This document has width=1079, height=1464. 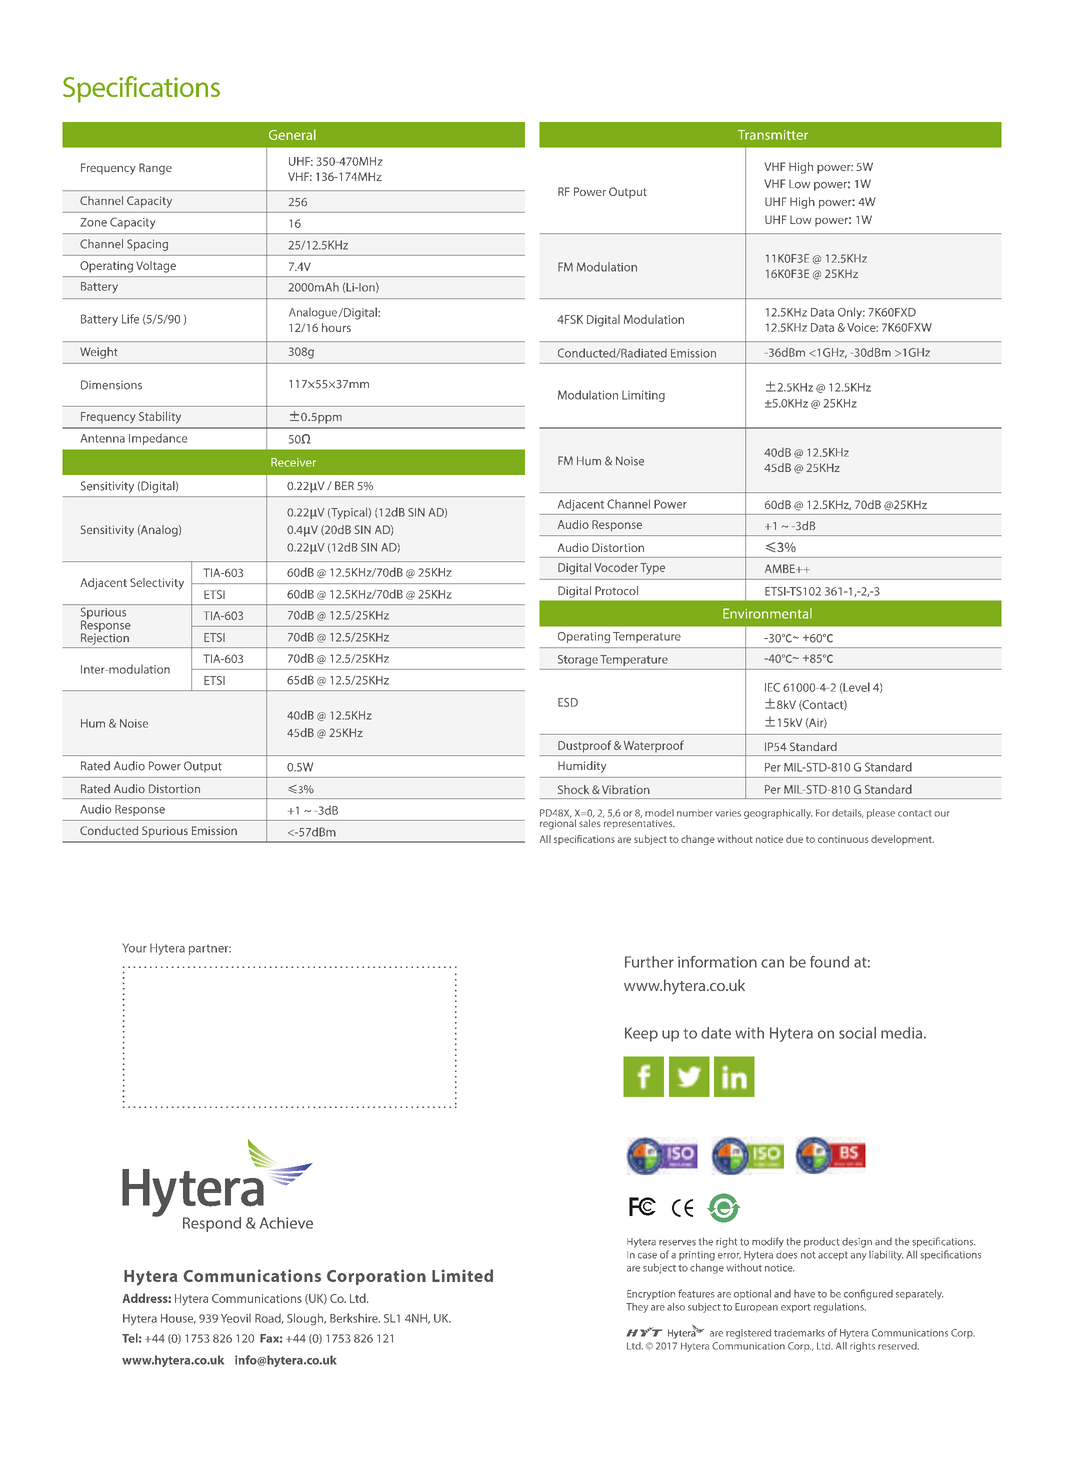 I want to click on Keep, so click(x=641, y=1034).
